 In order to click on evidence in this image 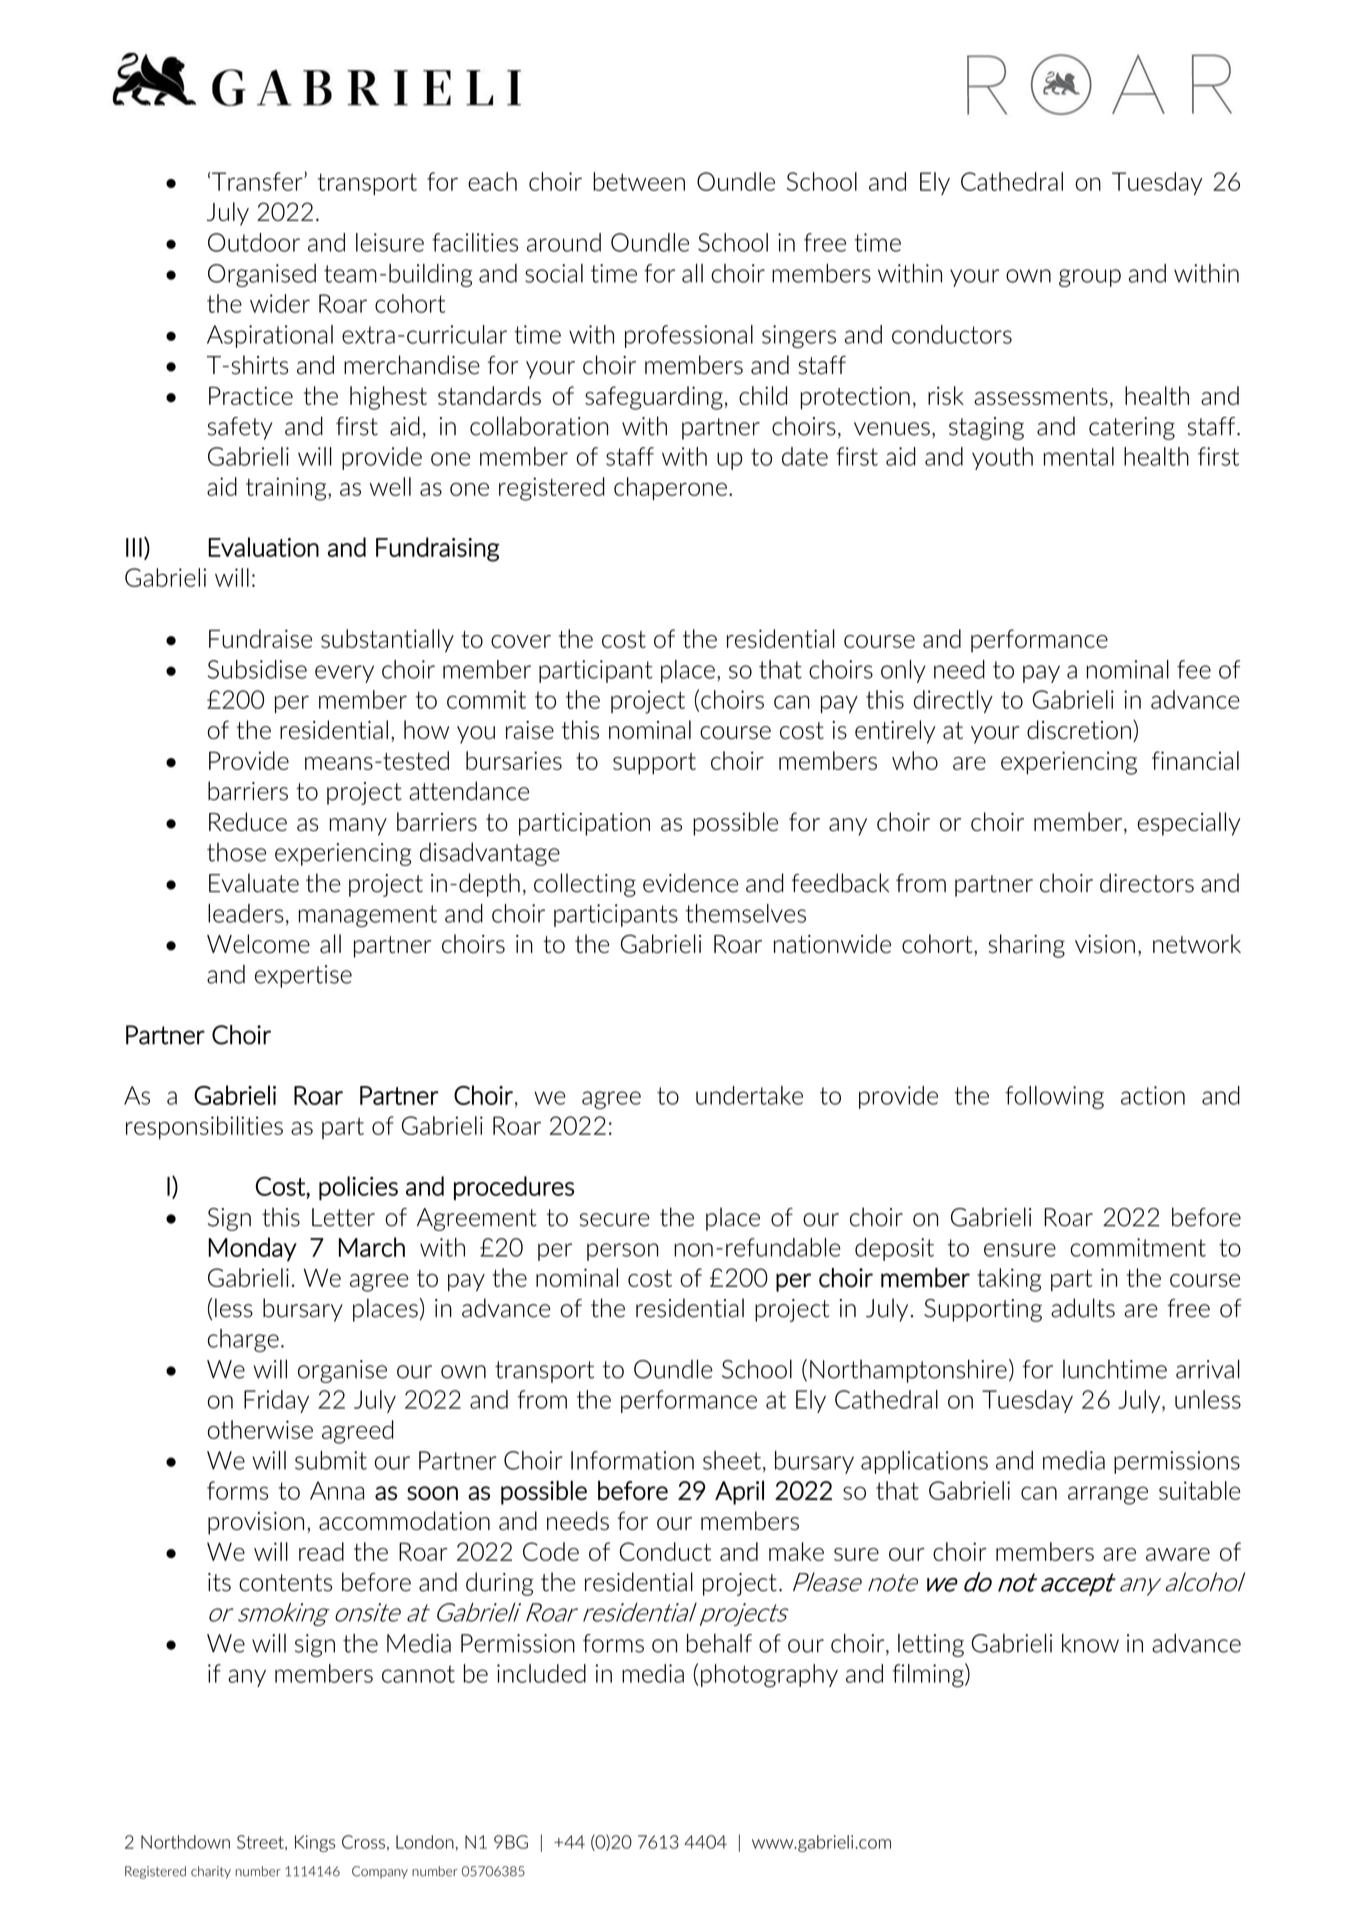, I will do `click(690, 883)`.
